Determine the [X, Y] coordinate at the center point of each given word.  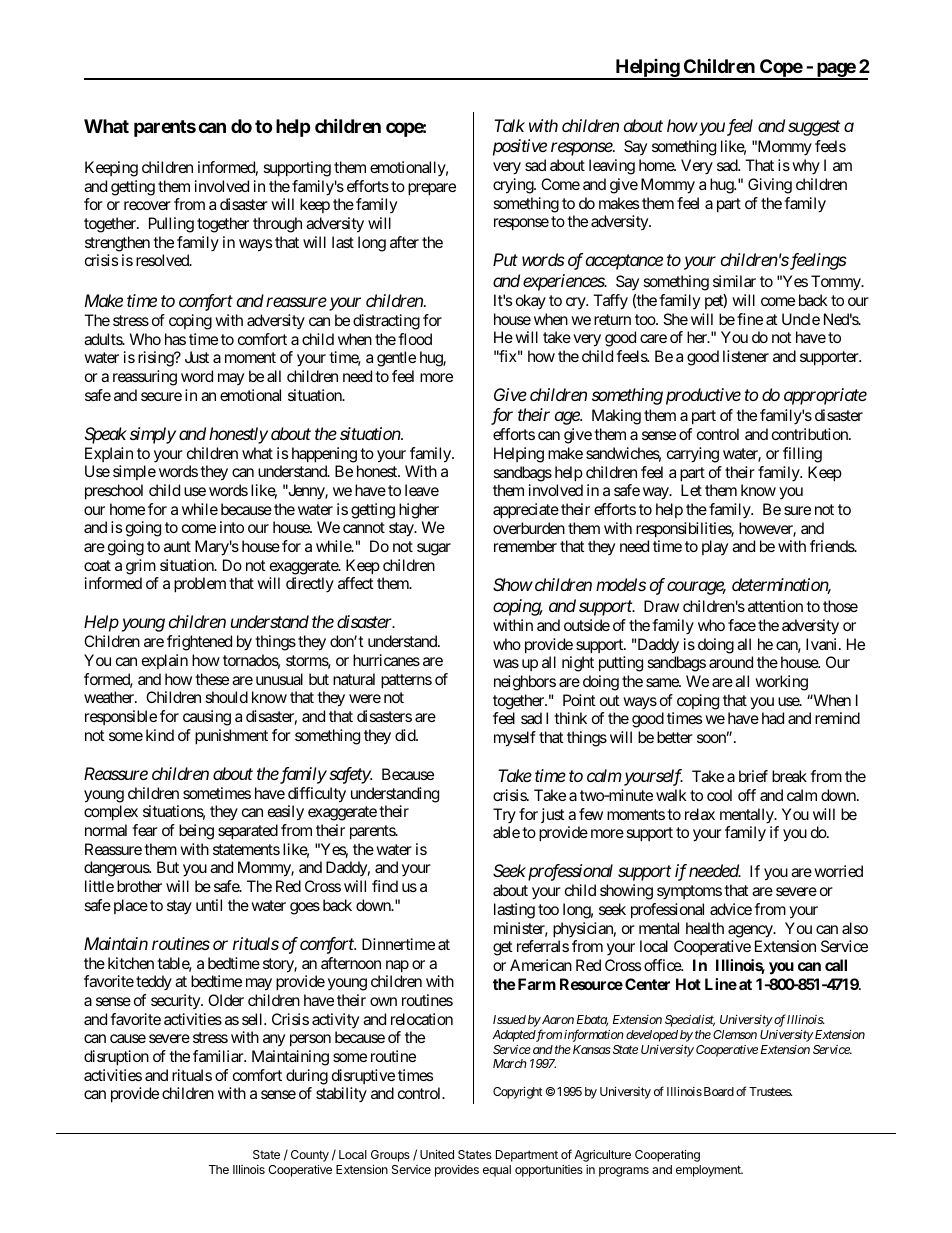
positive [520, 147]
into [232, 527]
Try [504, 816]
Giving [770, 186]
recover [147, 205]
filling [802, 455]
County [310, 1156]
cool [719, 795]
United [437, 1154]
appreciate [526, 511]
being [196, 832]
